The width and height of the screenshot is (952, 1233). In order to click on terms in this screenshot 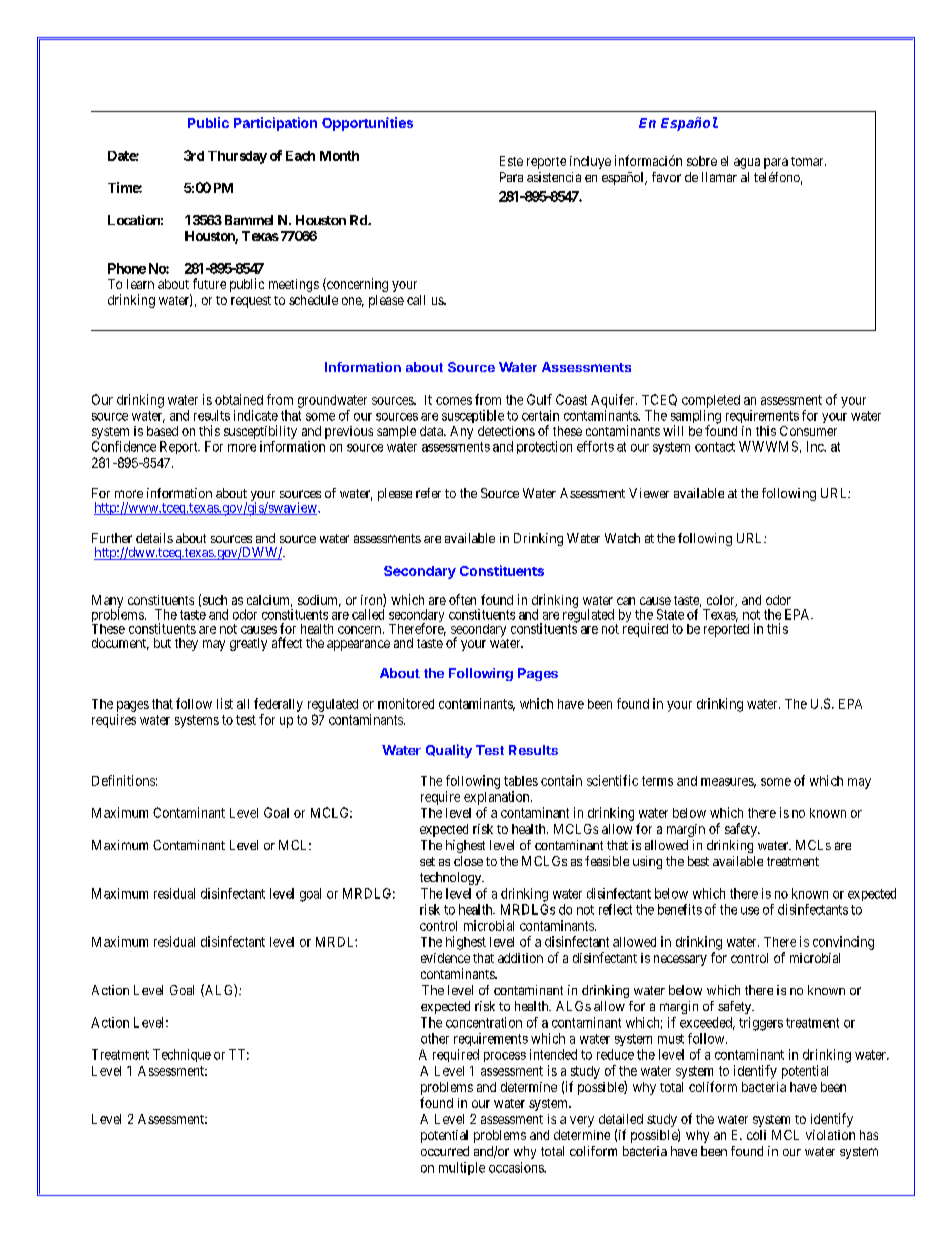, I will do `click(657, 781)`.
